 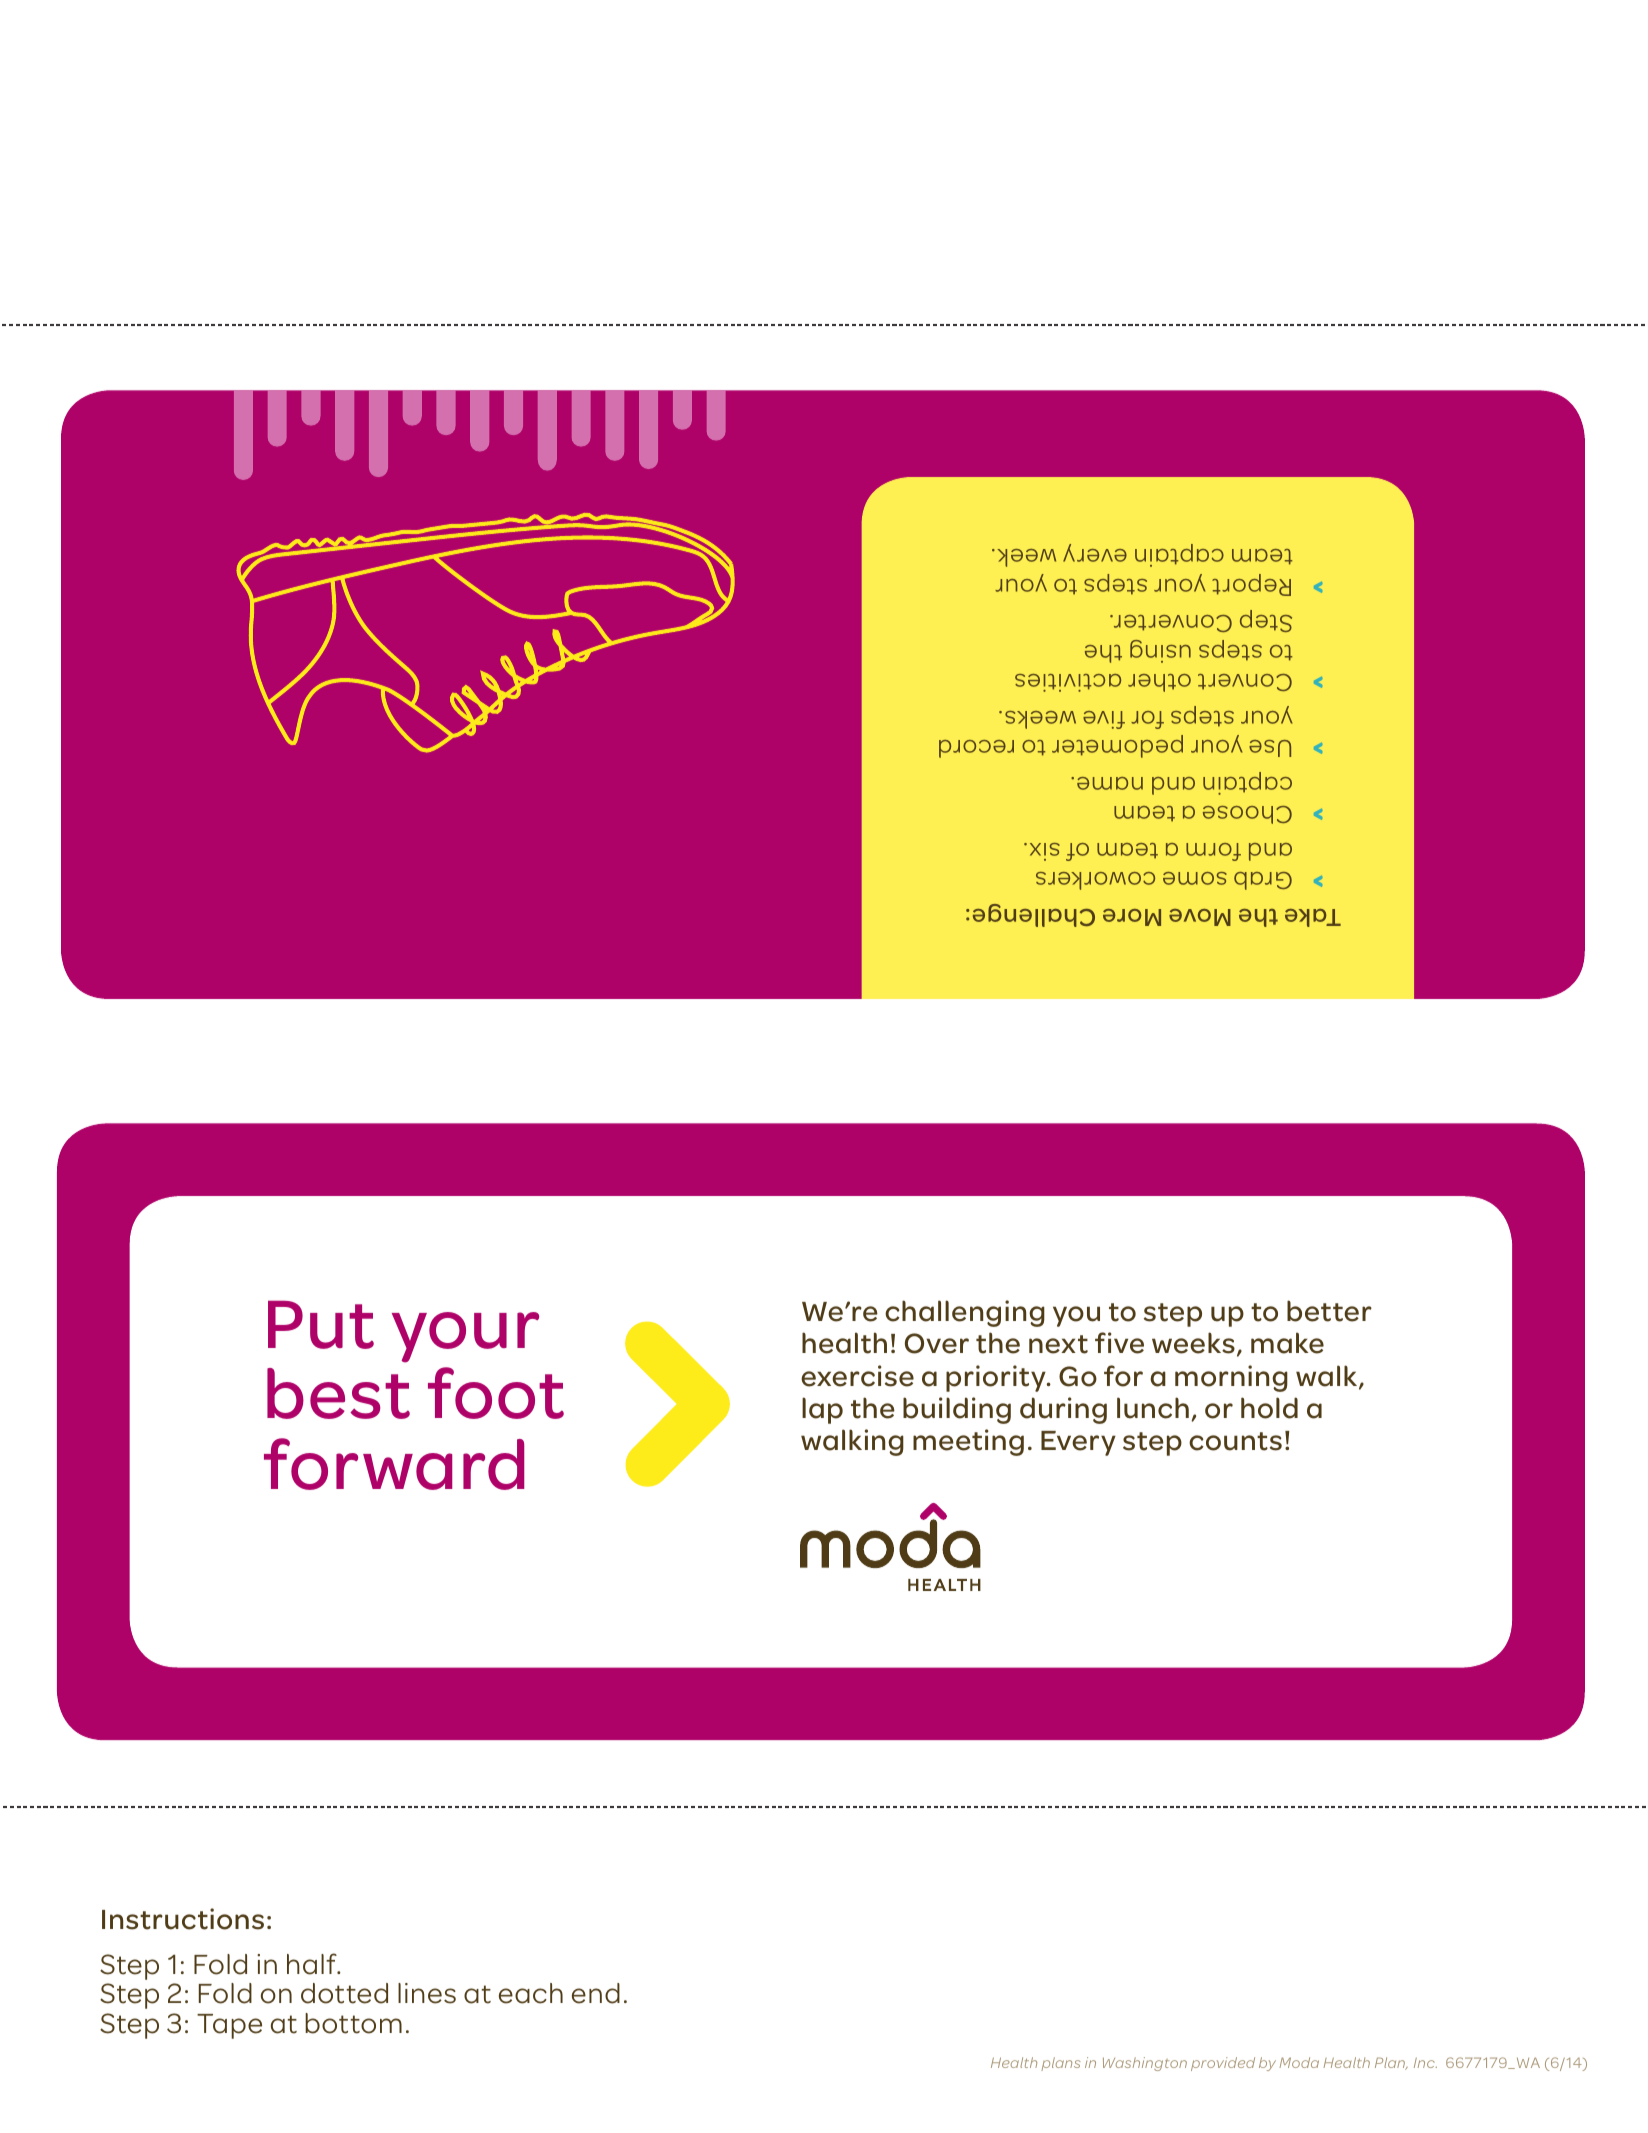 I want to click on Put, so click(x=321, y=1325).
